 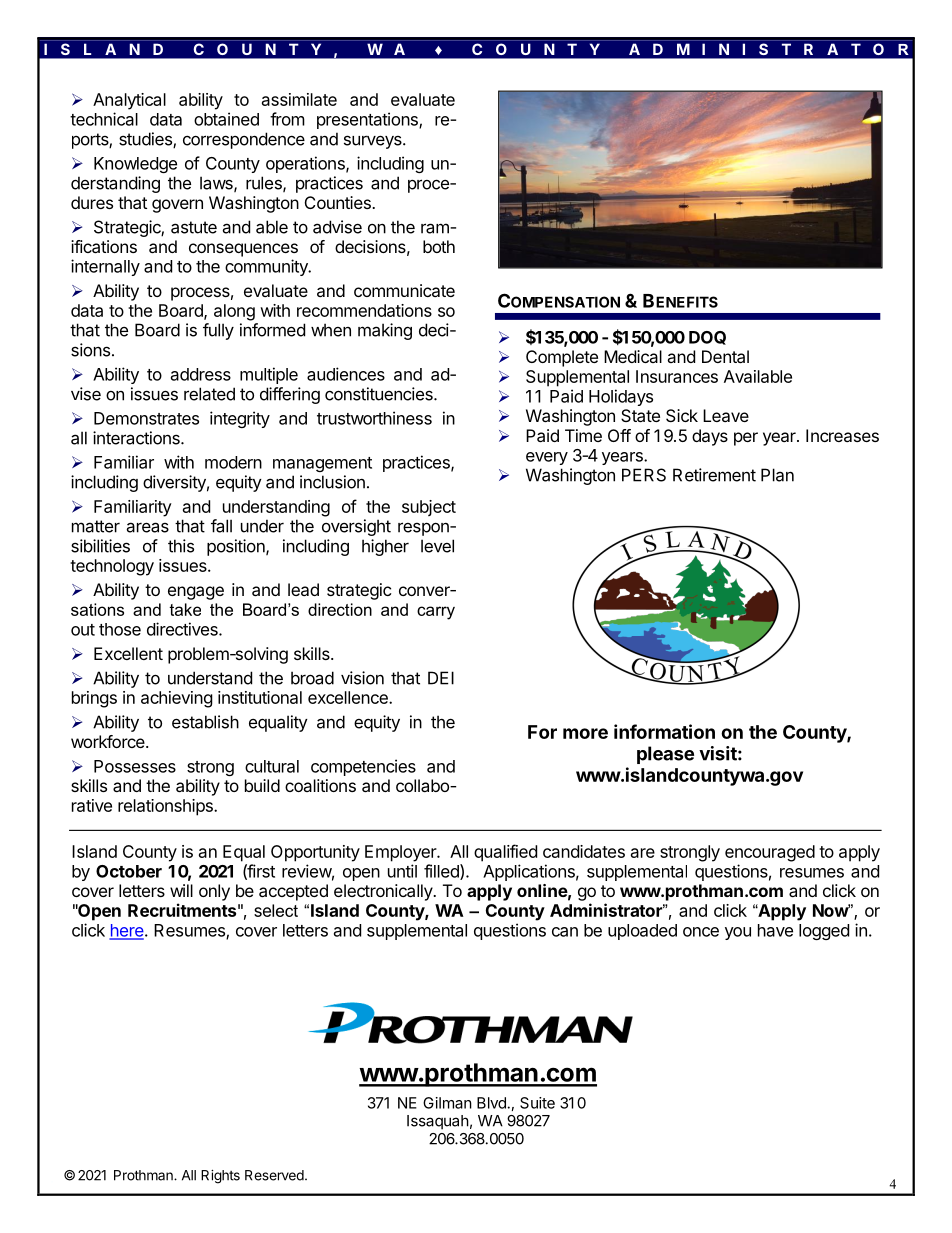 I want to click on Leave, so click(x=726, y=415).
